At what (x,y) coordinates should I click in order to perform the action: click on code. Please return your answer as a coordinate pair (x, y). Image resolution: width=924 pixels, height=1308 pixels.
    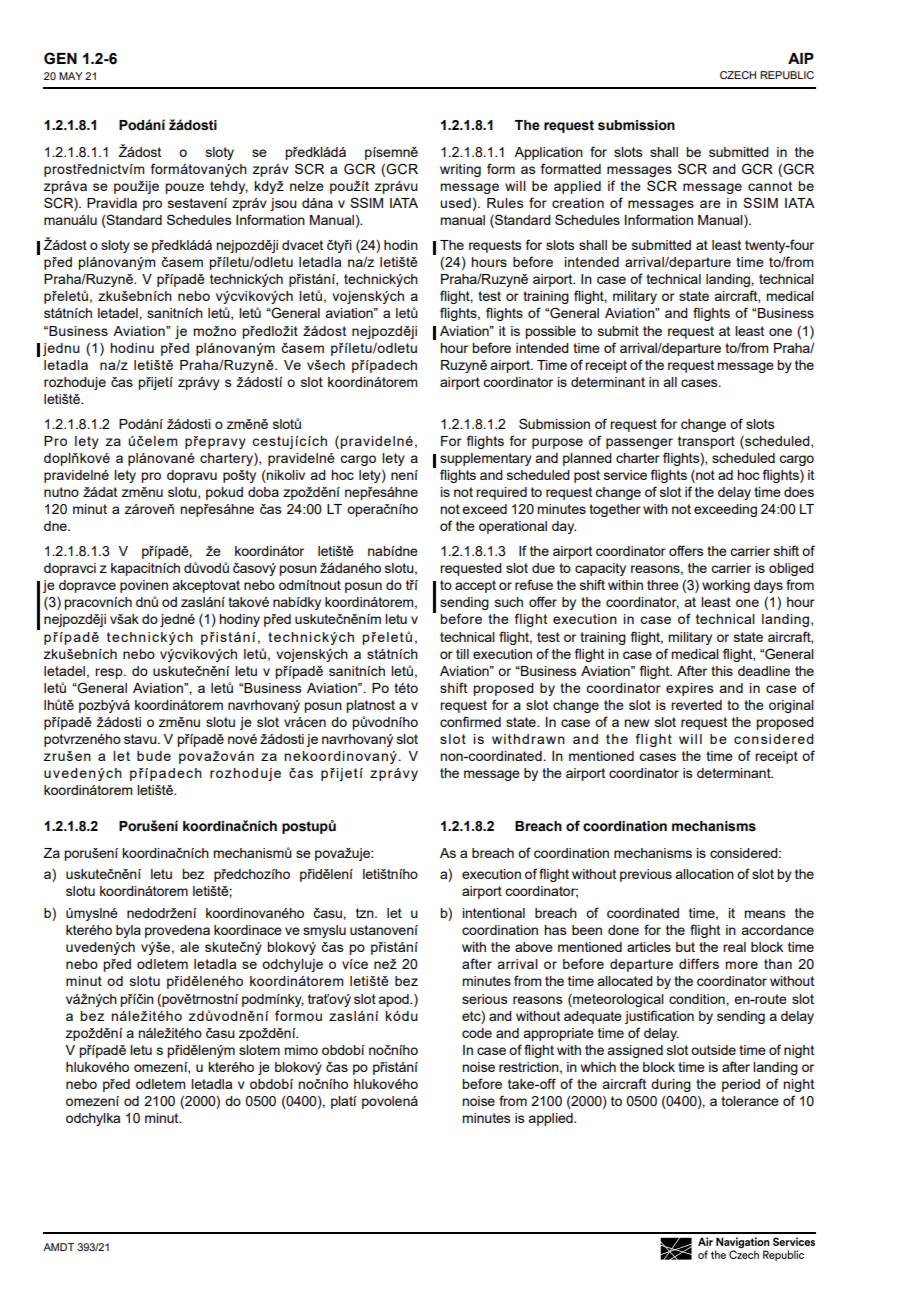
    Looking at the image, I should click on (477, 1033).
